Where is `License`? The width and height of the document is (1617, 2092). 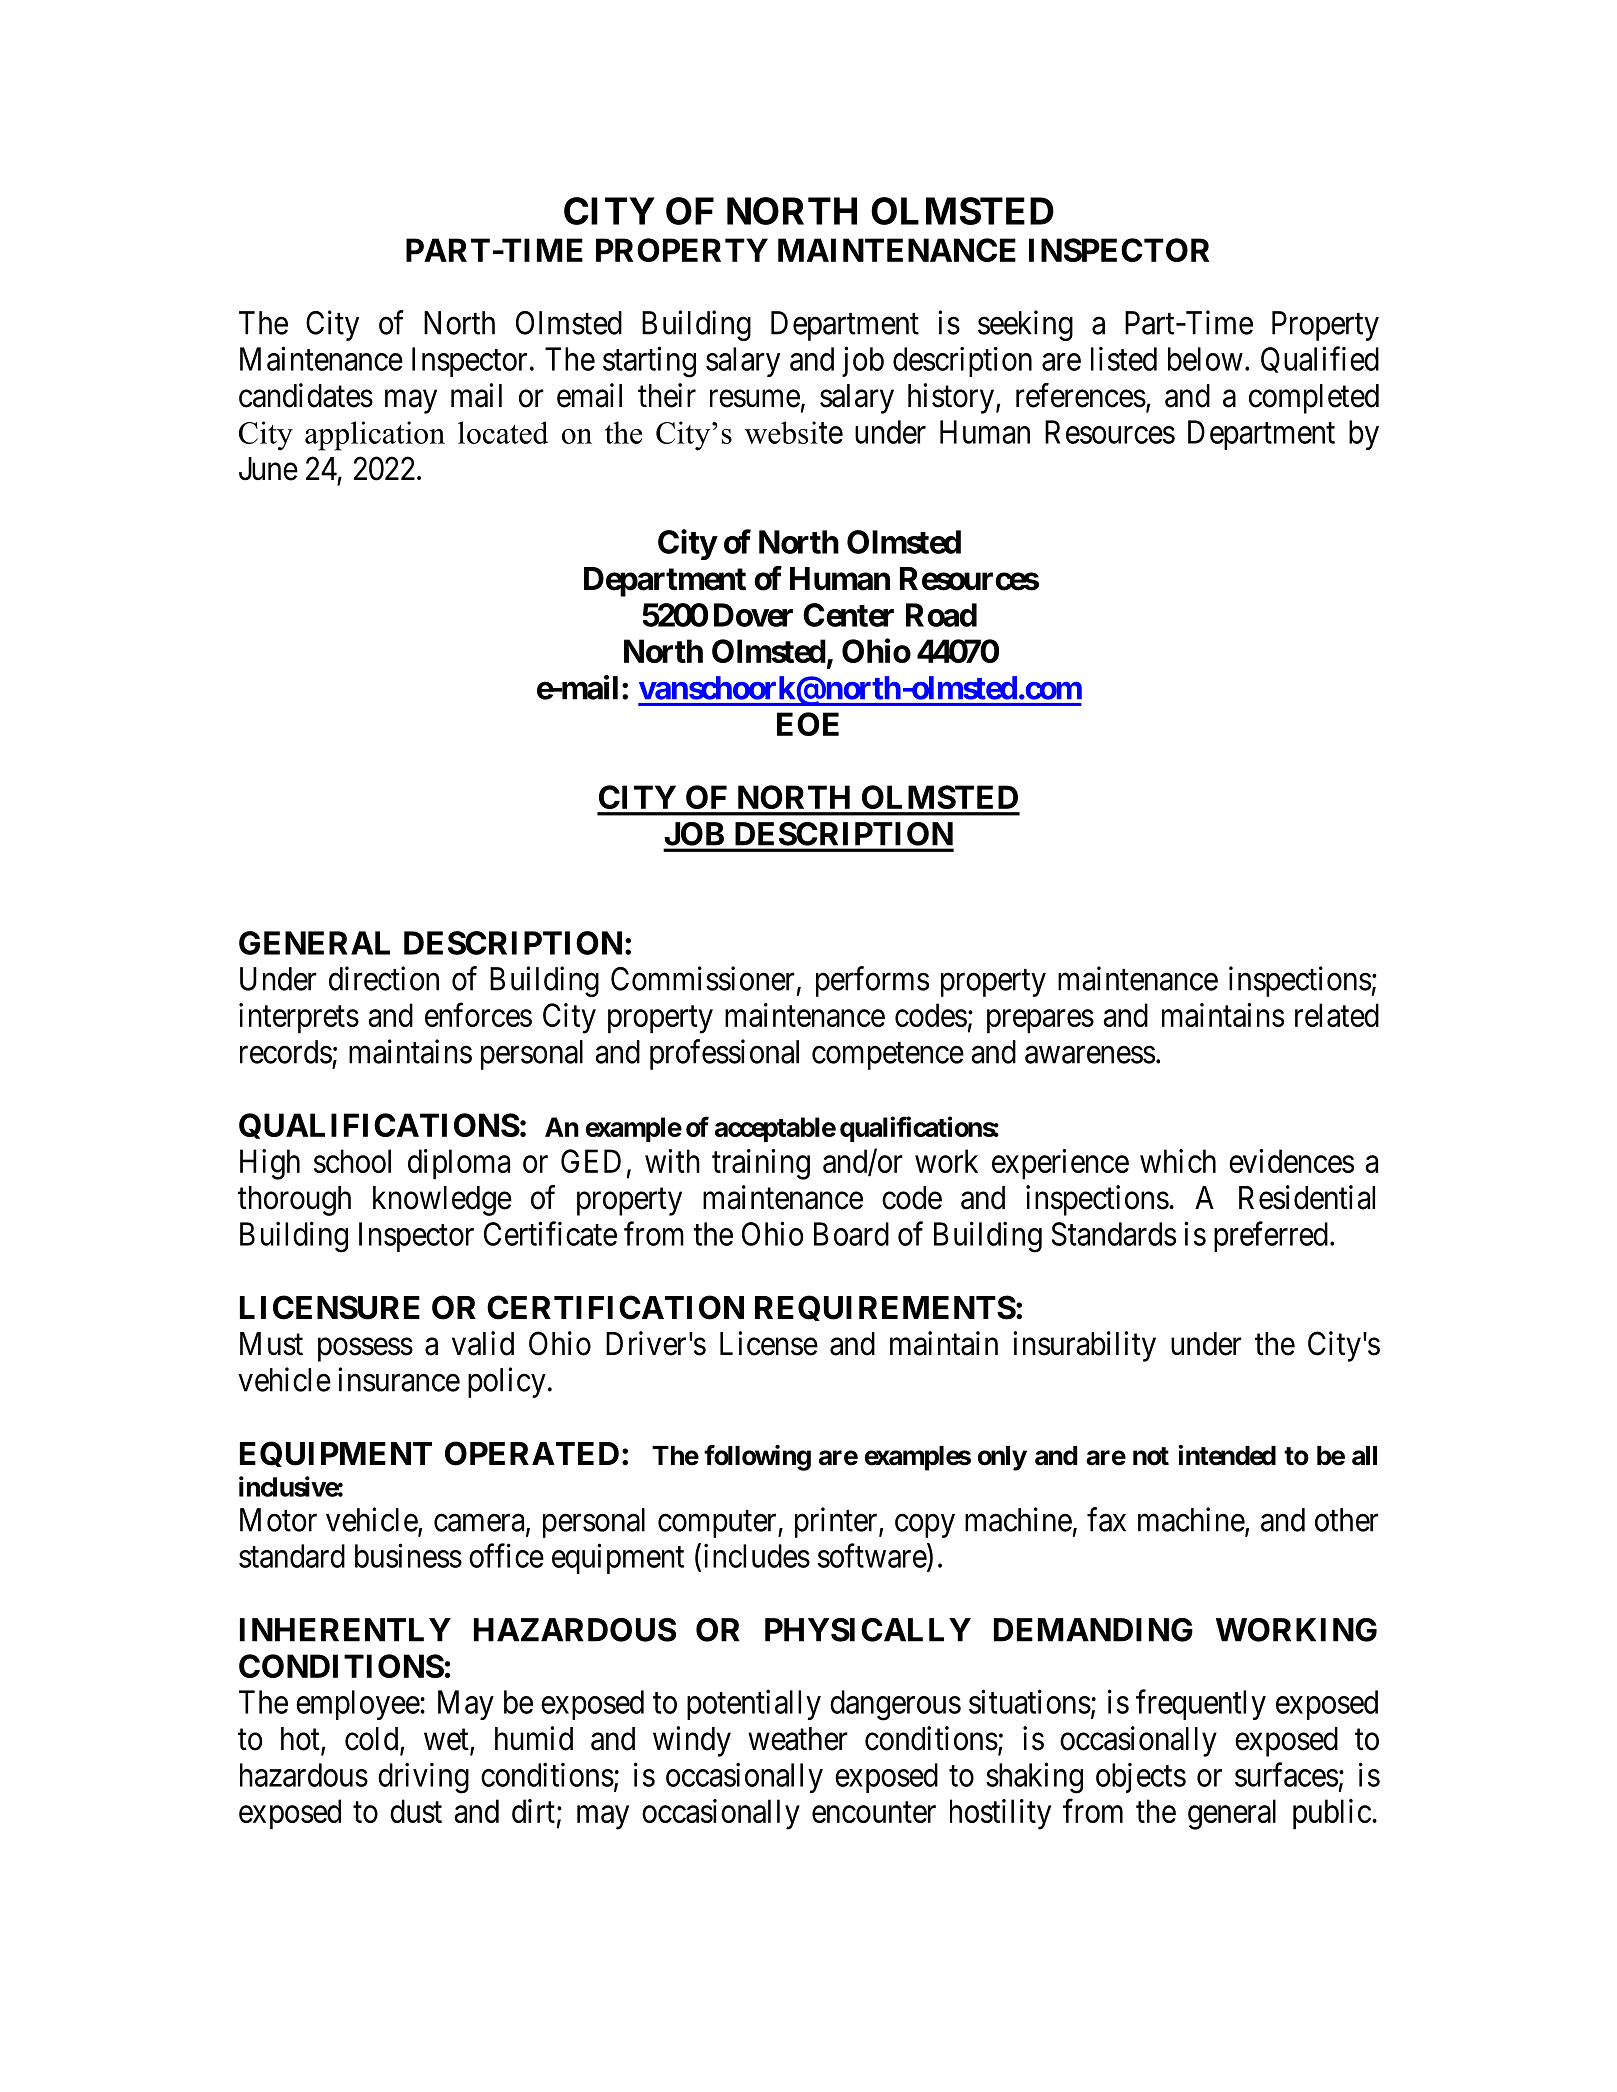
License is located at coordinates (769, 1343).
